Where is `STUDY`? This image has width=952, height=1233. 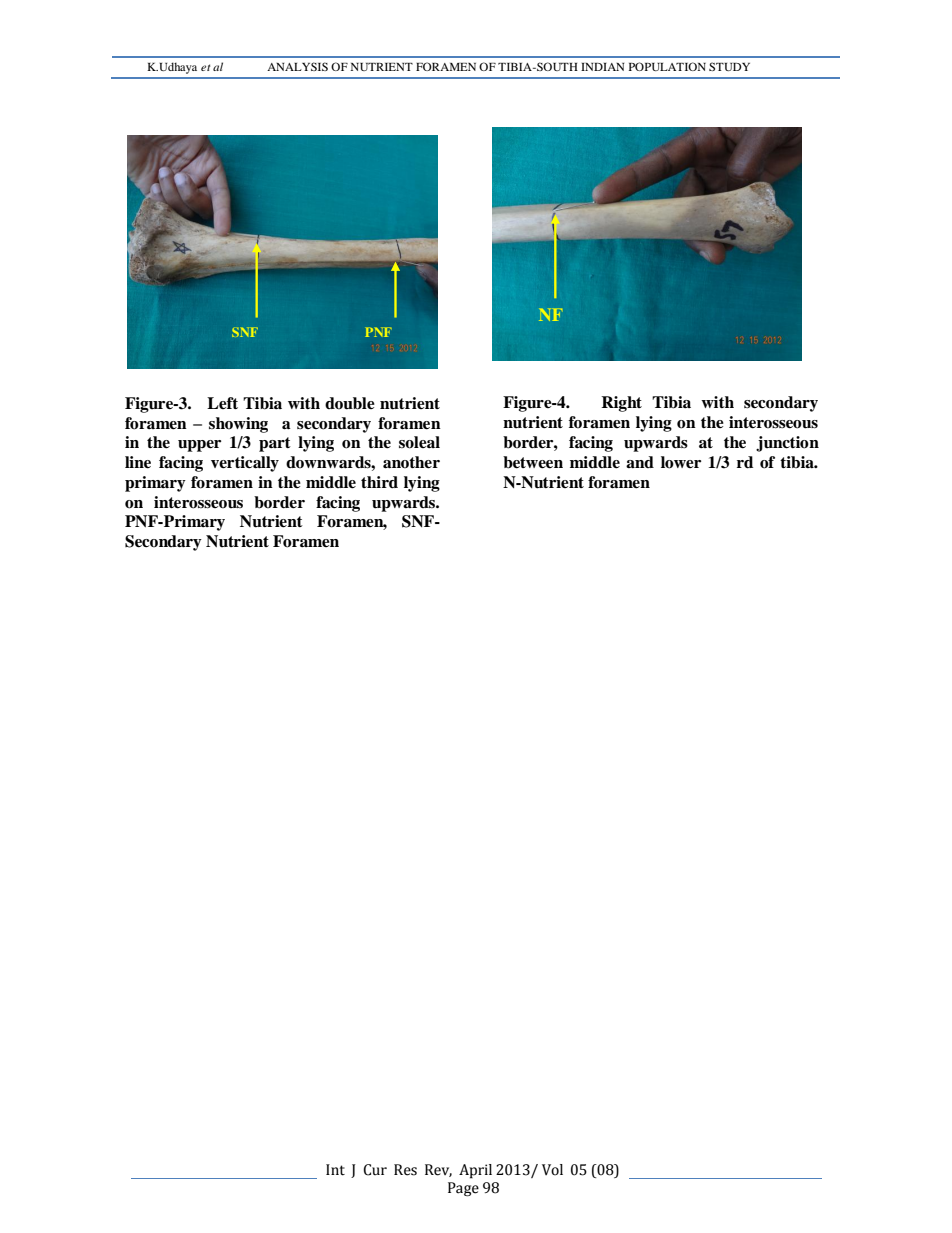
STUDY is located at coordinates (729, 66).
